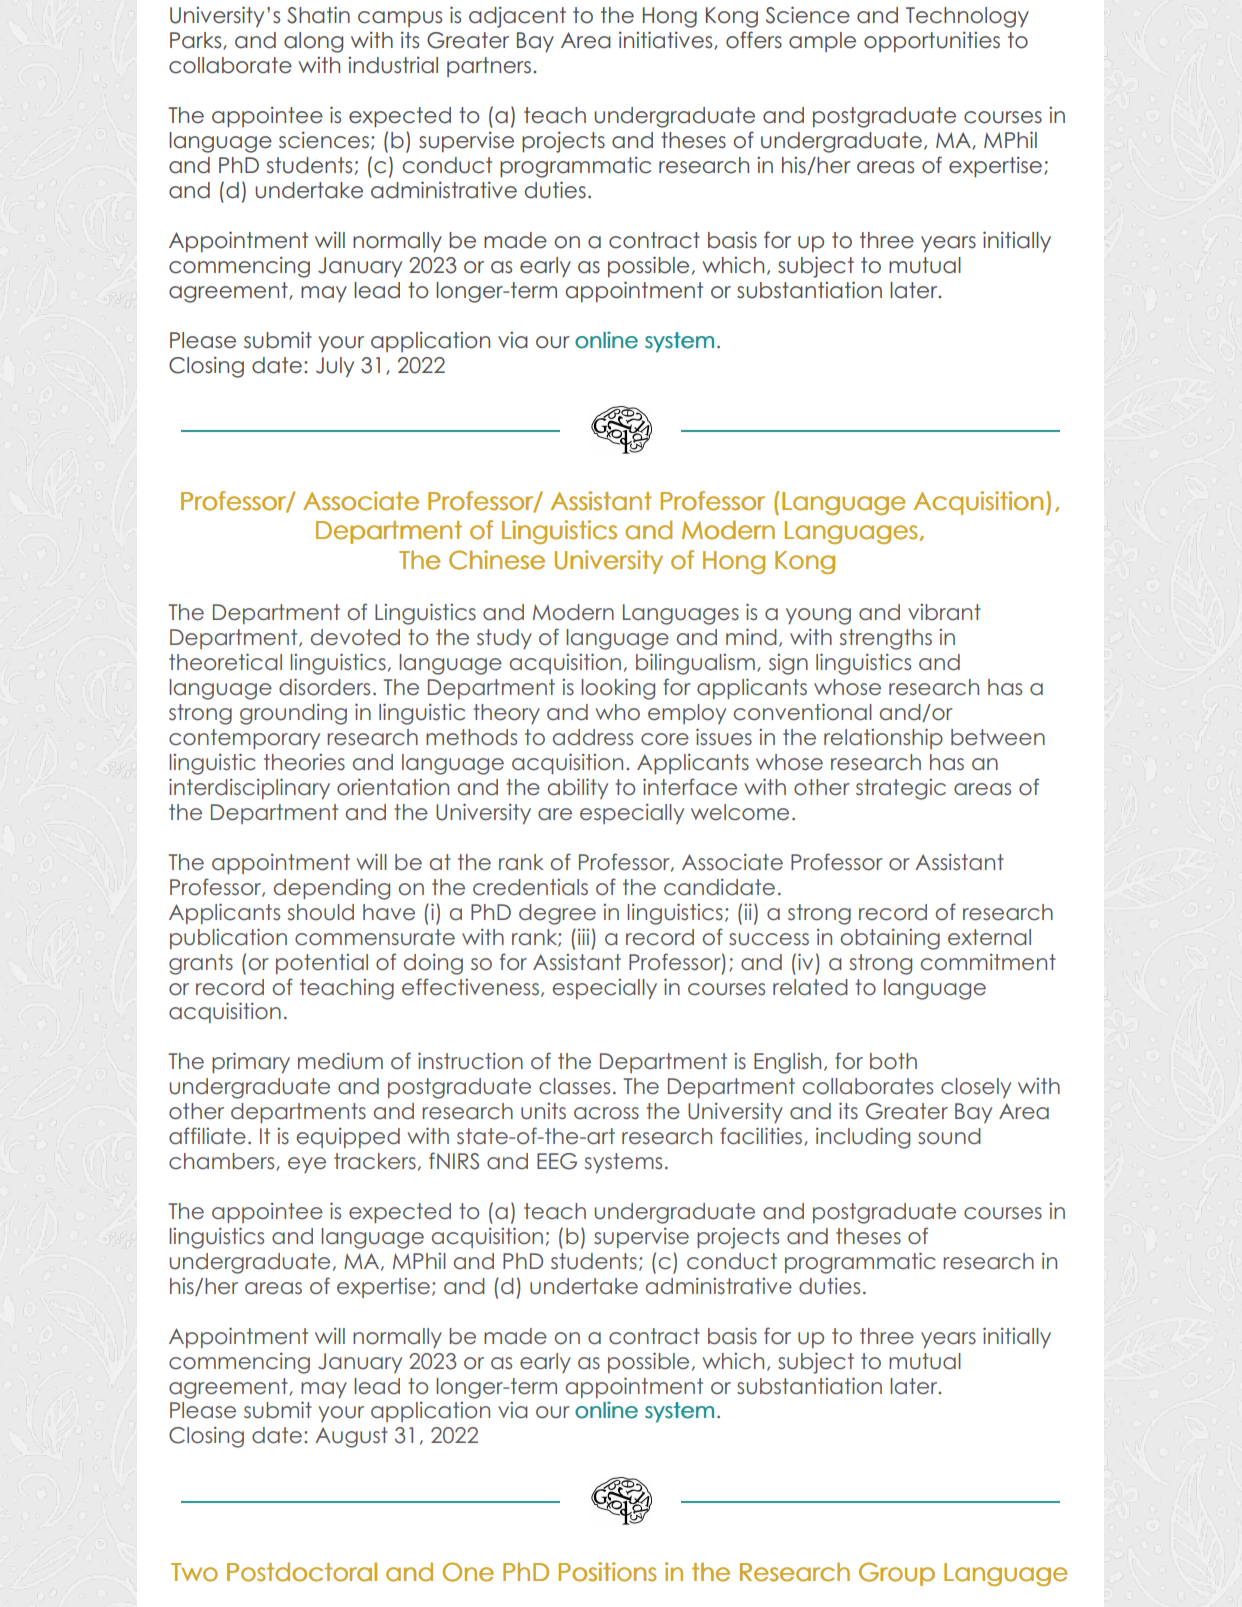 The image size is (1242, 1607). What do you see at coordinates (901, 789) in the document?
I see `strategic` at bounding box center [901, 789].
